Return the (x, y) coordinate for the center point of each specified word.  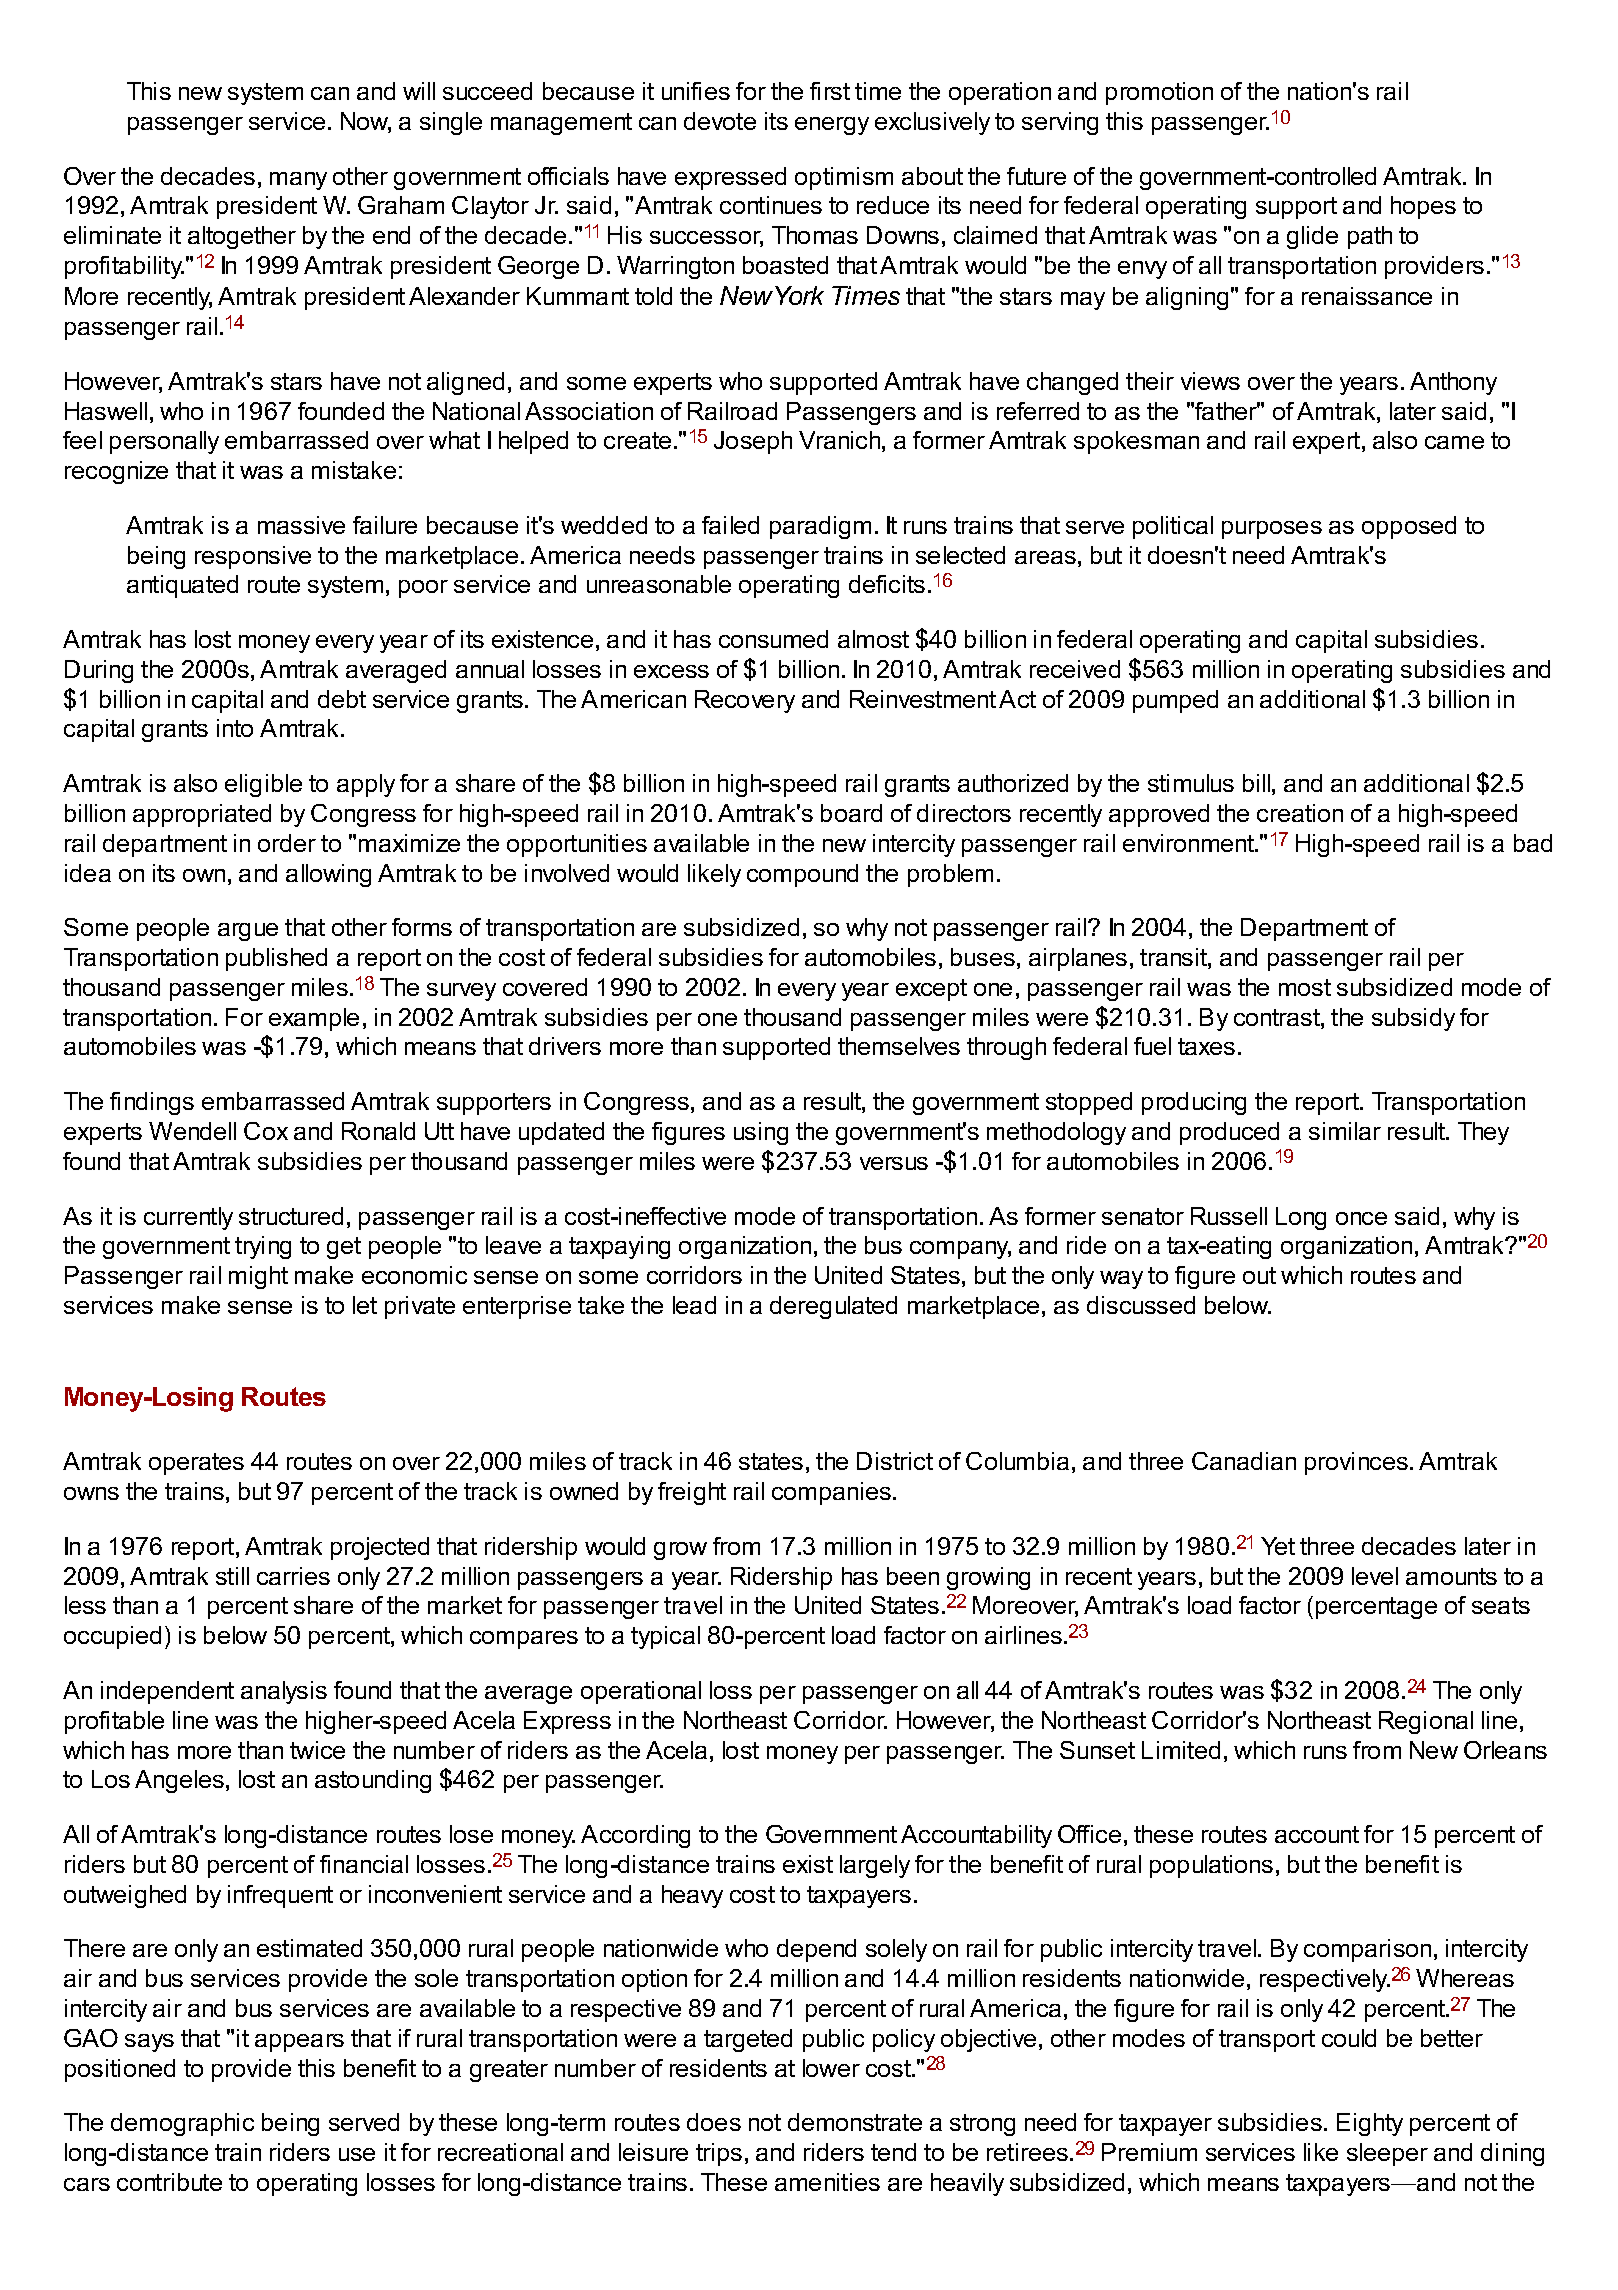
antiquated (182, 586)
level (1375, 1576)
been (913, 1576)
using (761, 1133)
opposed (1409, 527)
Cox (266, 1131)
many (298, 181)
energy (832, 126)
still (232, 1576)
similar (1345, 1131)
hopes (1423, 207)
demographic (182, 2124)
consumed (773, 639)
